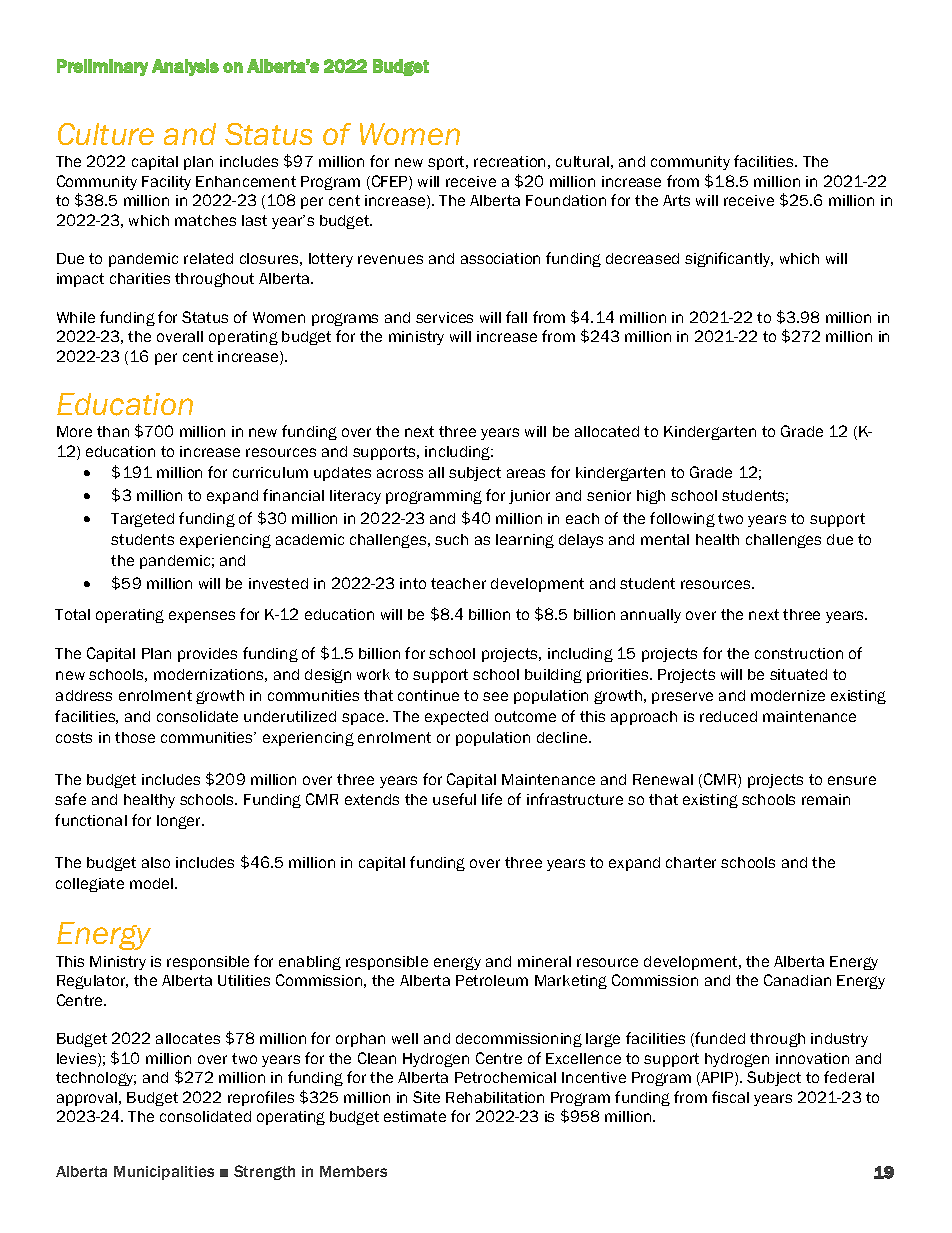  What do you see at coordinates (151, 883) in the image?
I see `model` at bounding box center [151, 883].
